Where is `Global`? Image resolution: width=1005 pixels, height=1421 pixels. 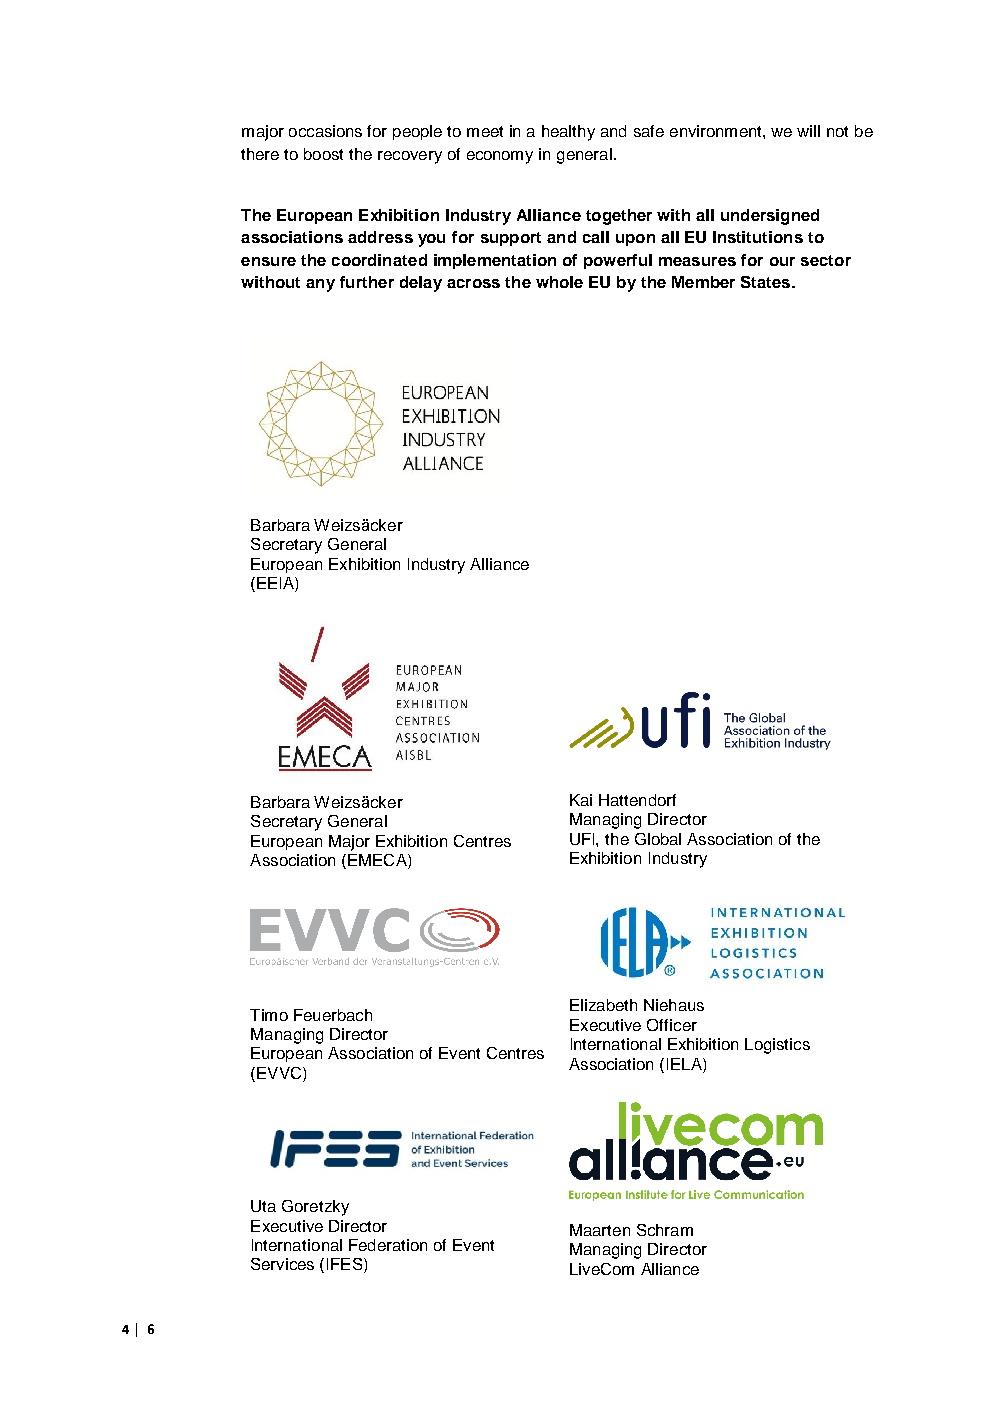
Global is located at coordinates (658, 839).
